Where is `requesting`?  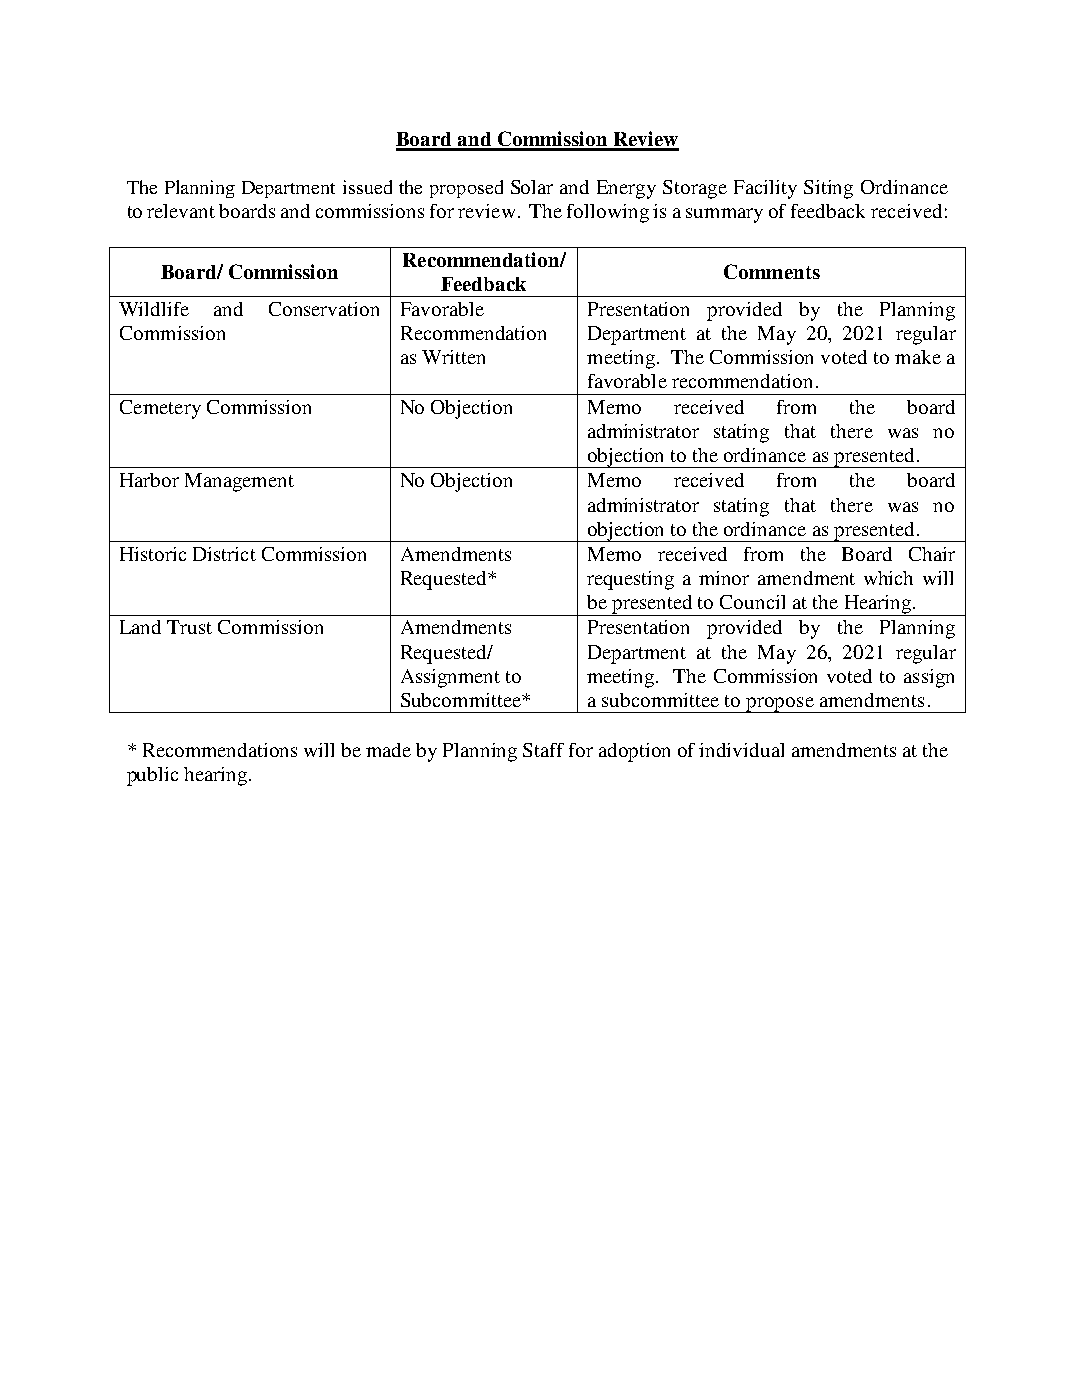
requesting is located at coordinates (630, 580).
